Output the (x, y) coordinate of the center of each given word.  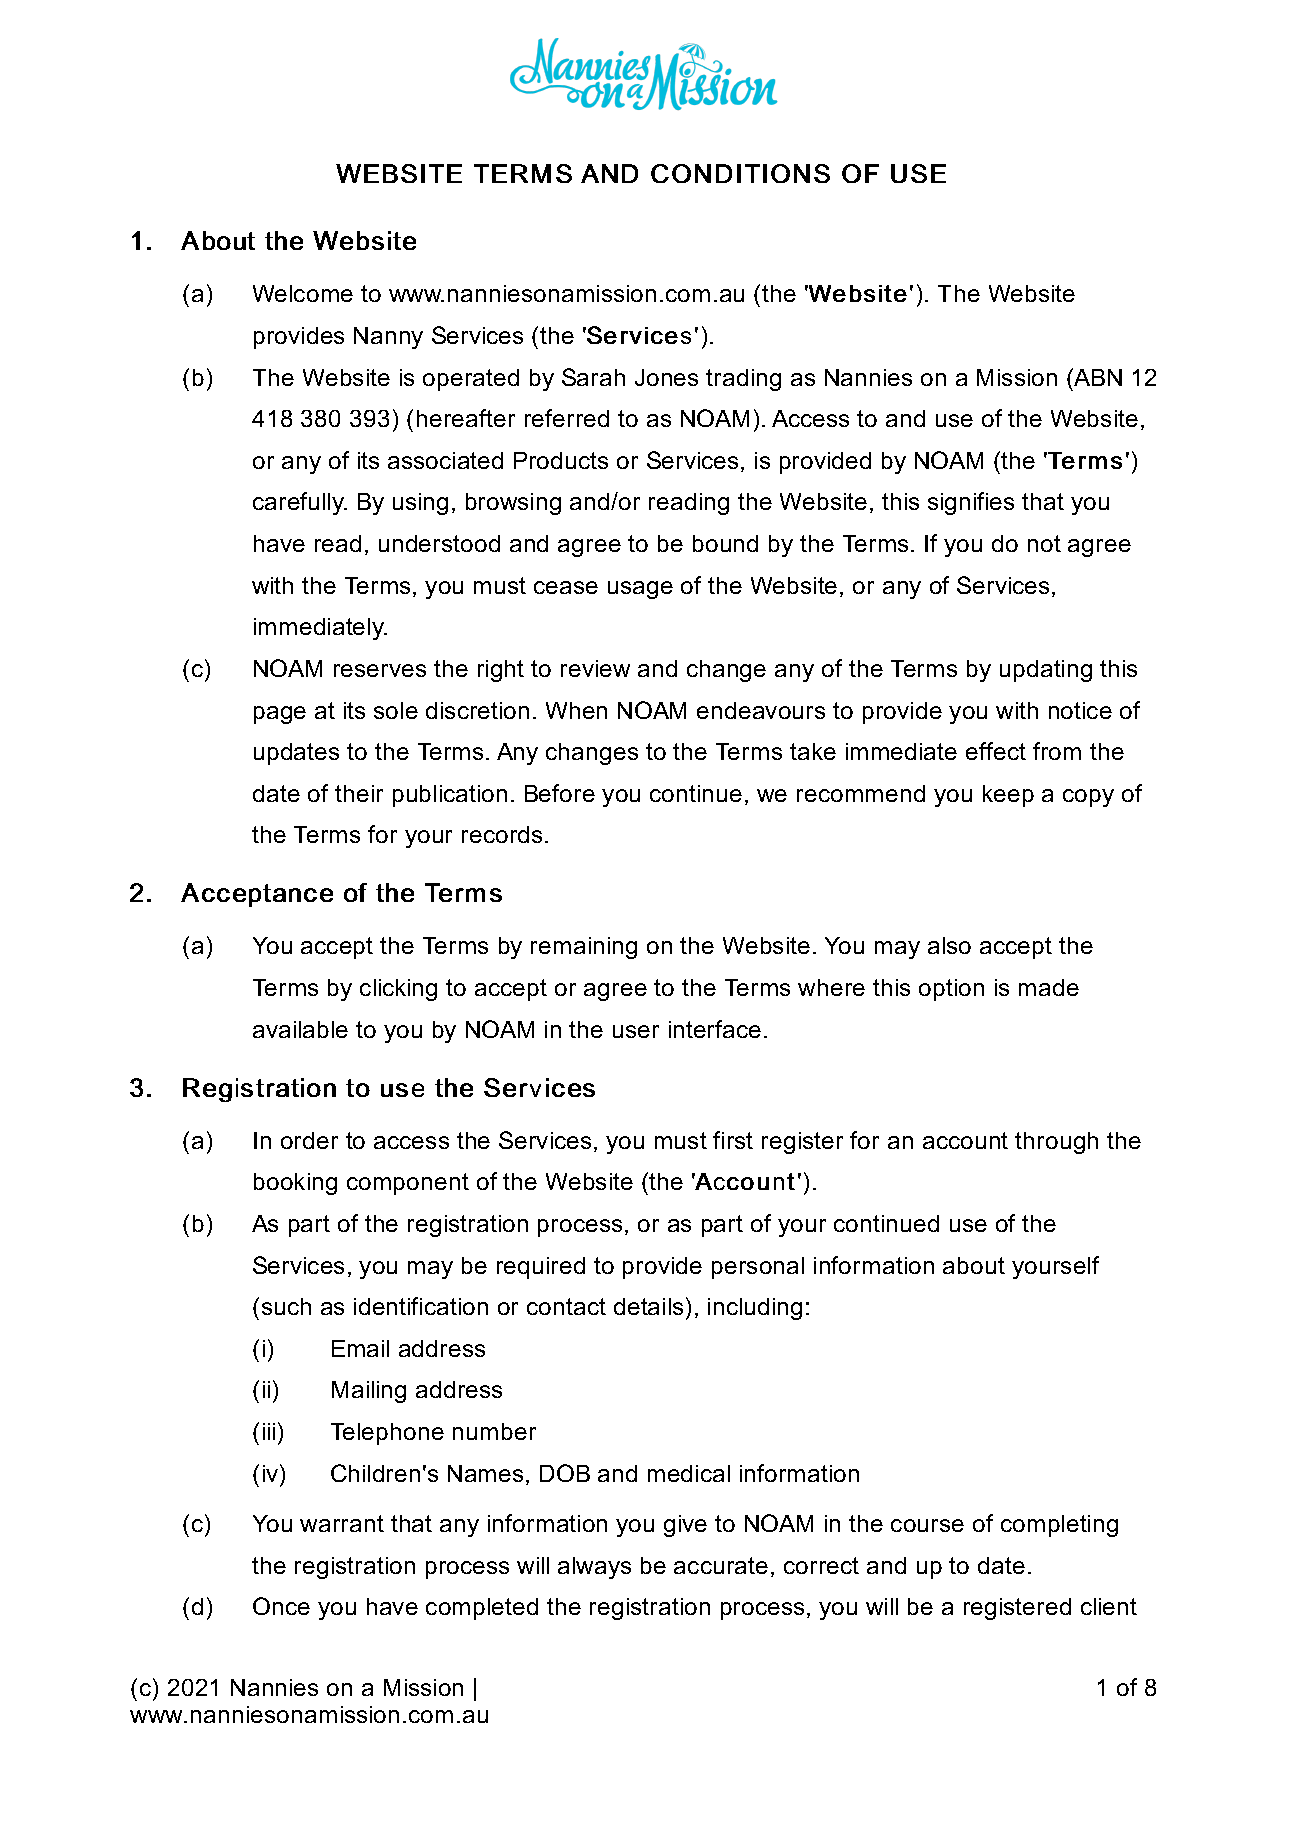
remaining (584, 948)
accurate (721, 1565)
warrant (342, 1523)
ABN (1097, 377)
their (359, 793)
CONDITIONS (740, 173)
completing (1059, 1526)
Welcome (303, 293)
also (949, 945)
